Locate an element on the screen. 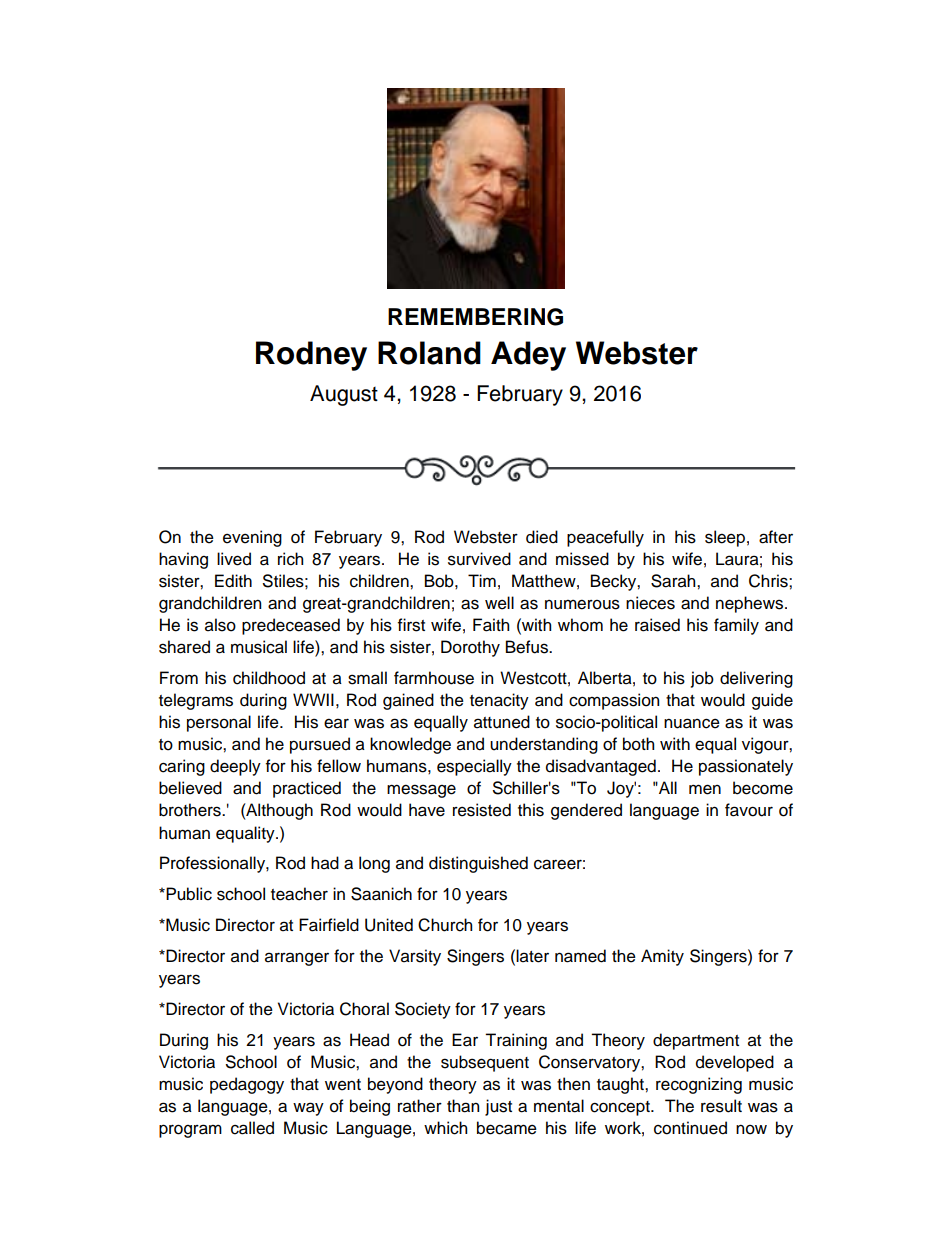 The width and height of the screenshot is (952, 1233). nuance is located at coordinates (692, 723).
